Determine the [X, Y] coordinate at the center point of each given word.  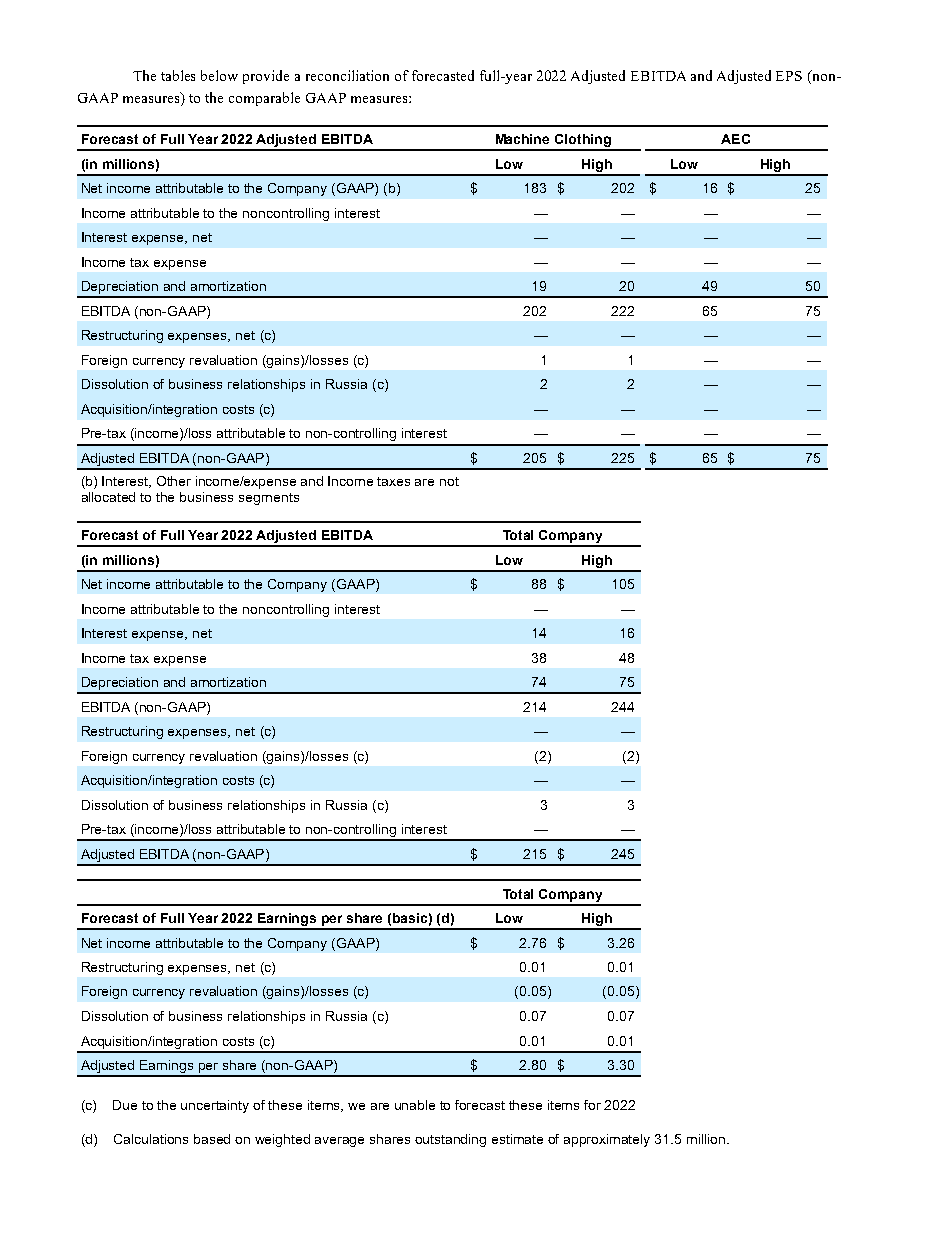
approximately [607, 1140]
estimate [517, 1139]
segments [269, 499]
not [449, 481]
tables [178, 75]
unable [415, 1105]
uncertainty [215, 1106]
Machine [522, 139]
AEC [735, 139]
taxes [393, 481]
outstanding [450, 1140]
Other [174, 481]
